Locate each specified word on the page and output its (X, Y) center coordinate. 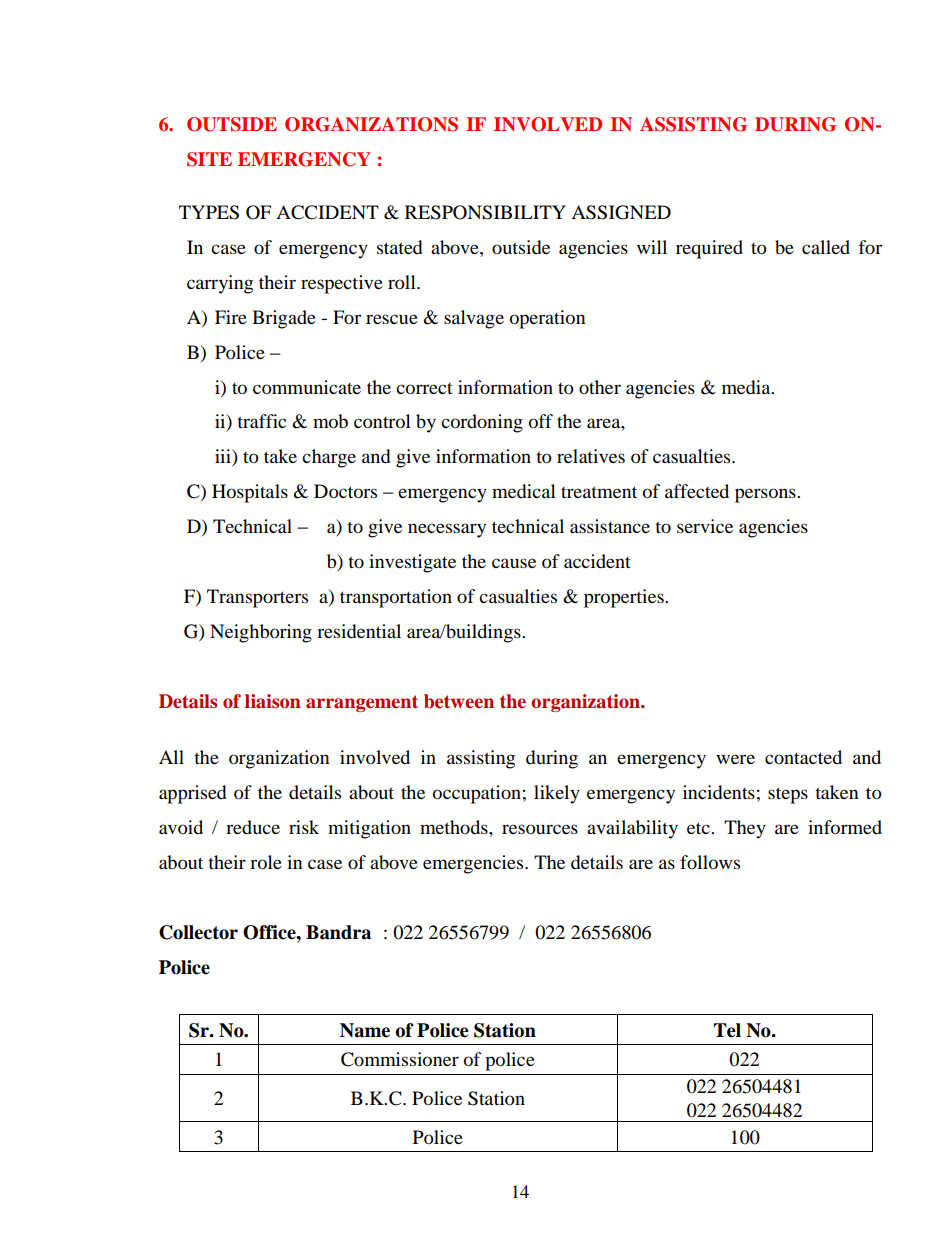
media (747, 387)
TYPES (209, 212)
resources (540, 829)
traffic (261, 421)
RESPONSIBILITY (485, 212)
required (709, 249)
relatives (591, 456)
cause (514, 563)
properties (625, 598)
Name (365, 1030)
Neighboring (261, 633)
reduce (253, 827)
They (745, 829)
